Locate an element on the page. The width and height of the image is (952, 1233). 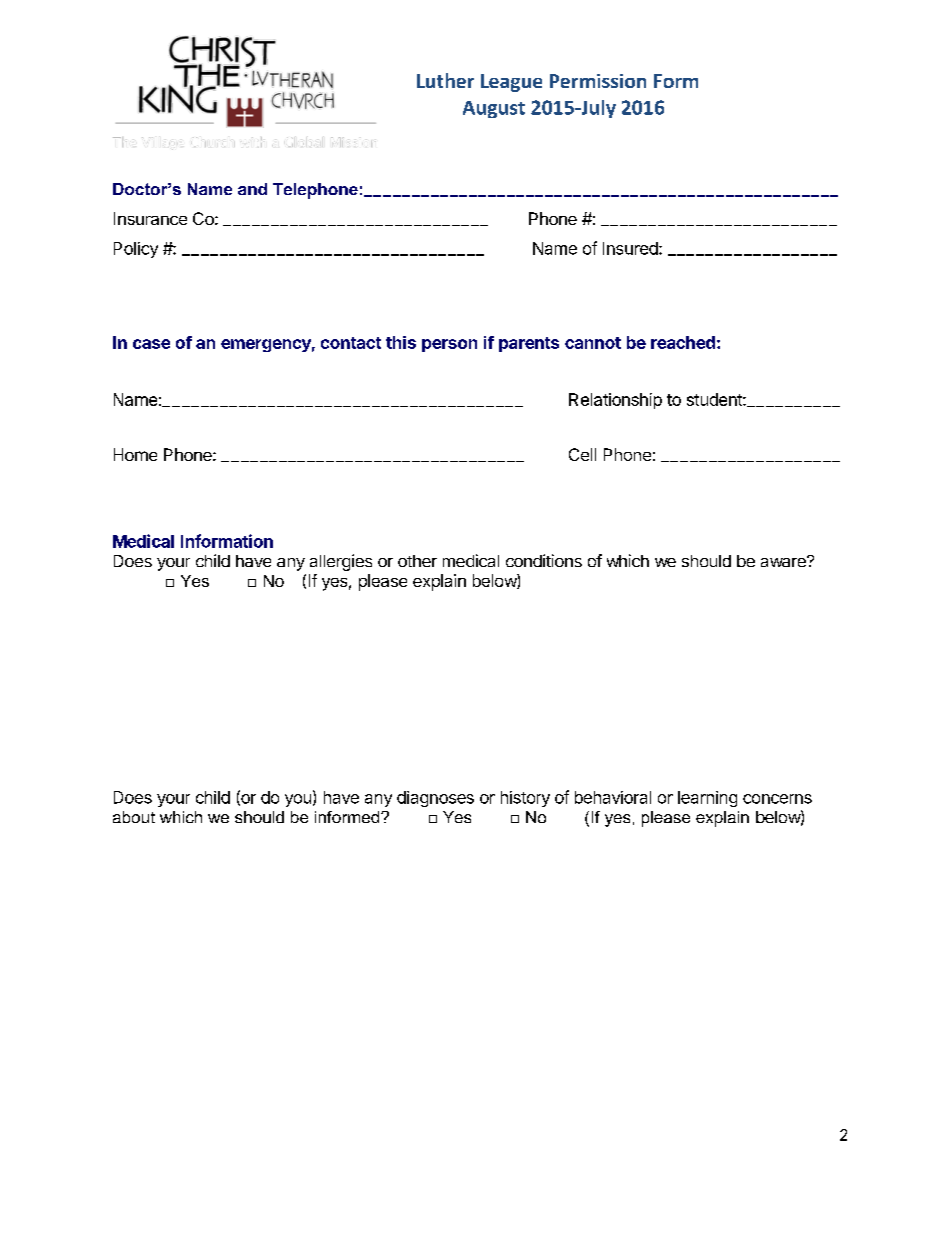
and is located at coordinates (252, 189).
